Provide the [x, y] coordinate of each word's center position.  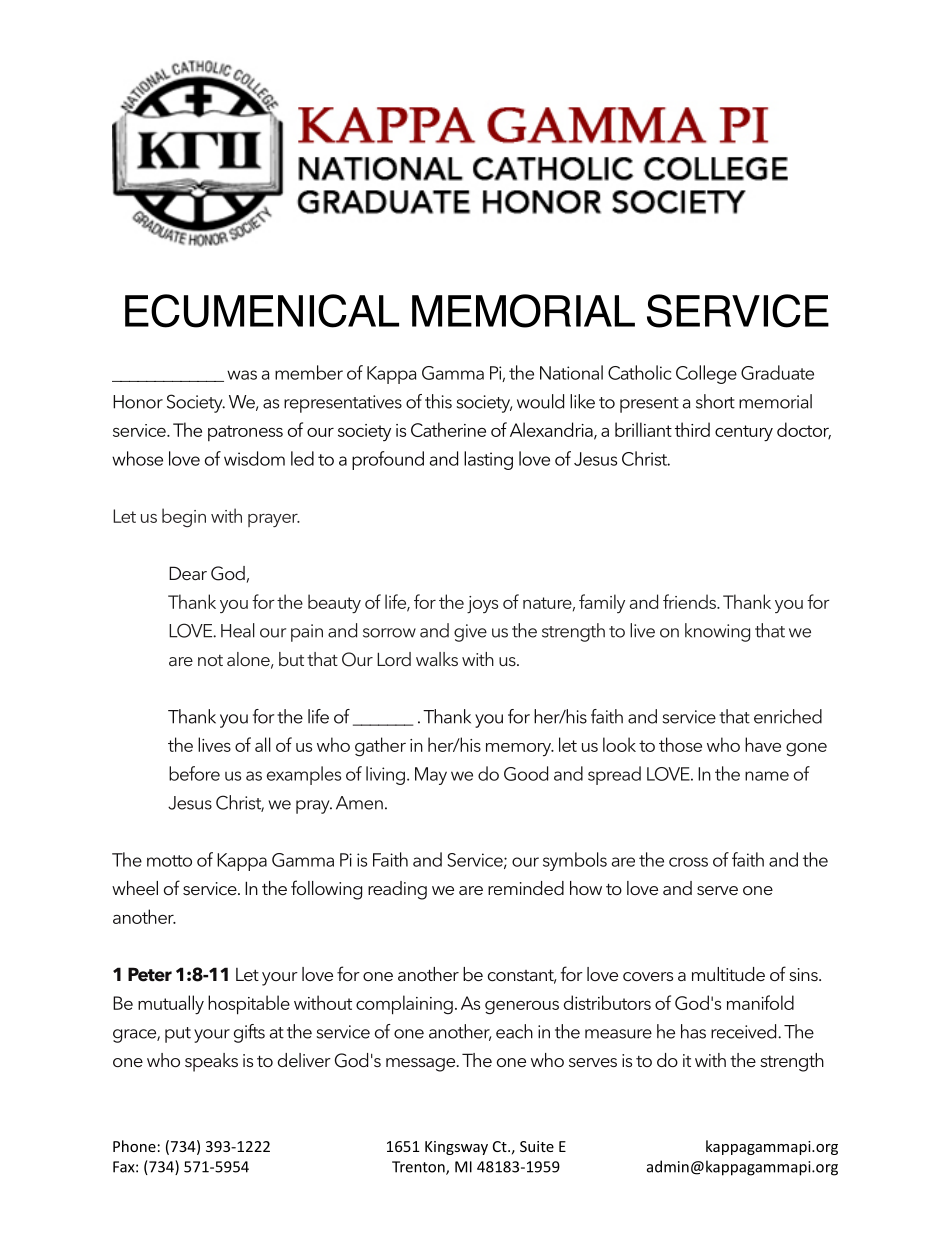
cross [688, 862]
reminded [526, 888]
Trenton [419, 1168]
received [745, 1031]
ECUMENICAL [262, 311]
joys [482, 605]
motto [169, 861]
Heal [238, 630]
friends [691, 601]
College [706, 374]
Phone [134, 1146]
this [438, 401]
